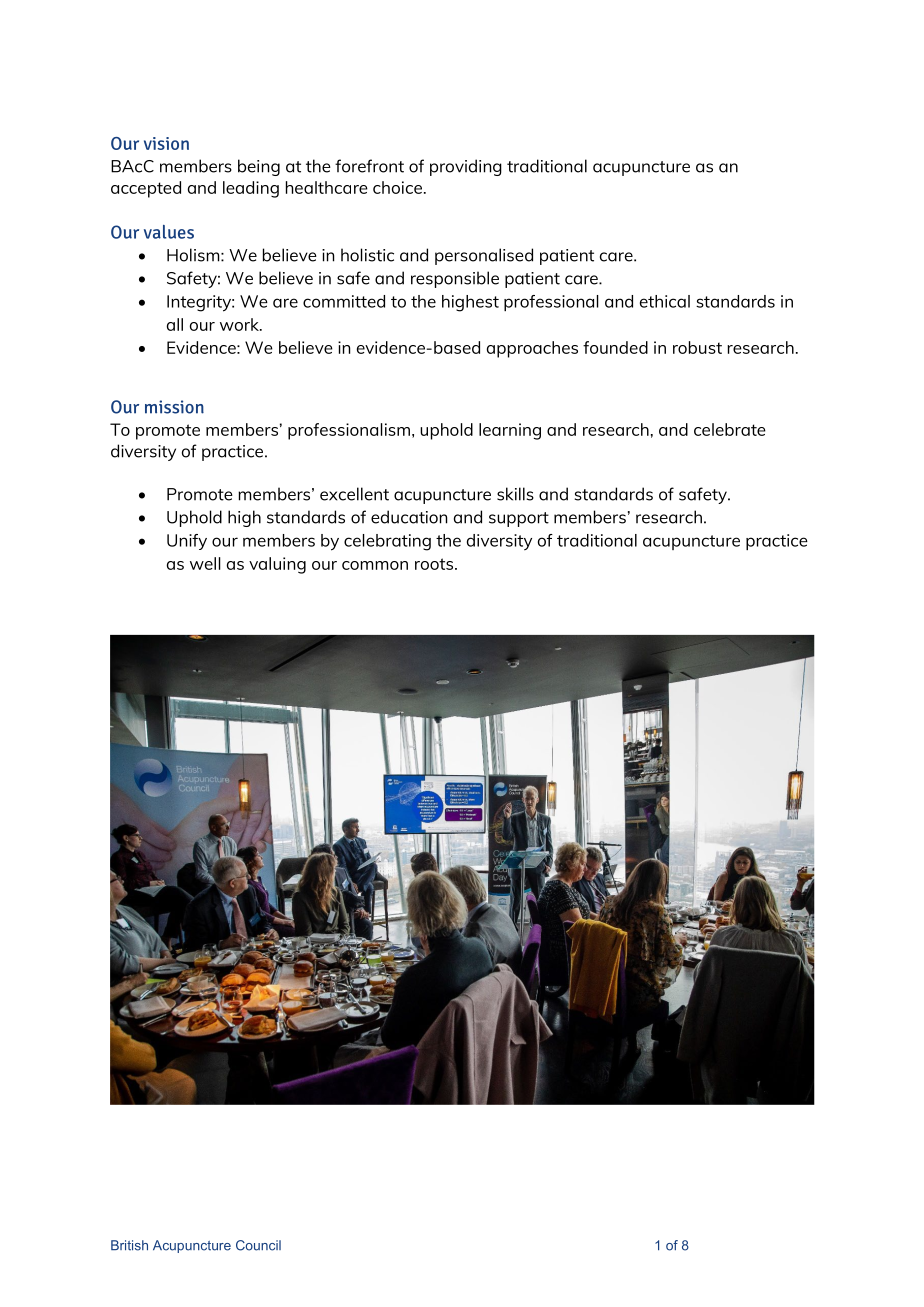 Image resolution: width=924 pixels, height=1307 pixels. Describe the element at coordinates (205, 563) in the image. I see `well` at that location.
